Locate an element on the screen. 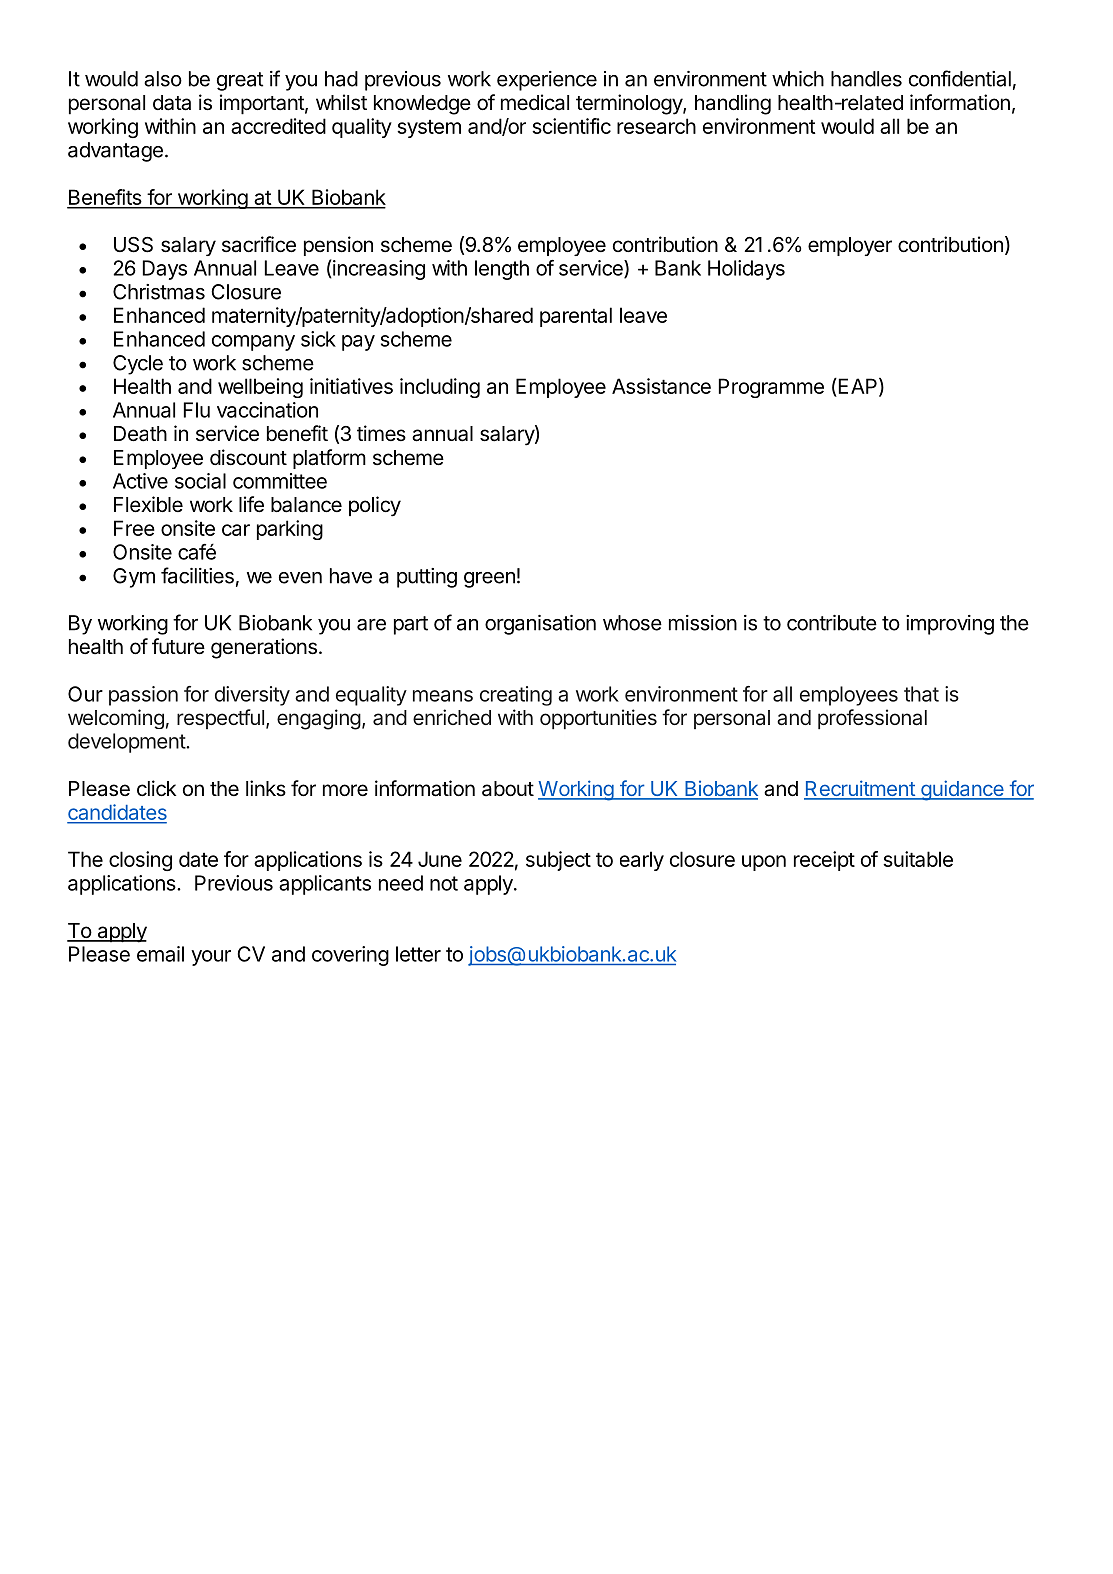 This screenshot has height=1574, width=1113. professional is located at coordinates (872, 719).
